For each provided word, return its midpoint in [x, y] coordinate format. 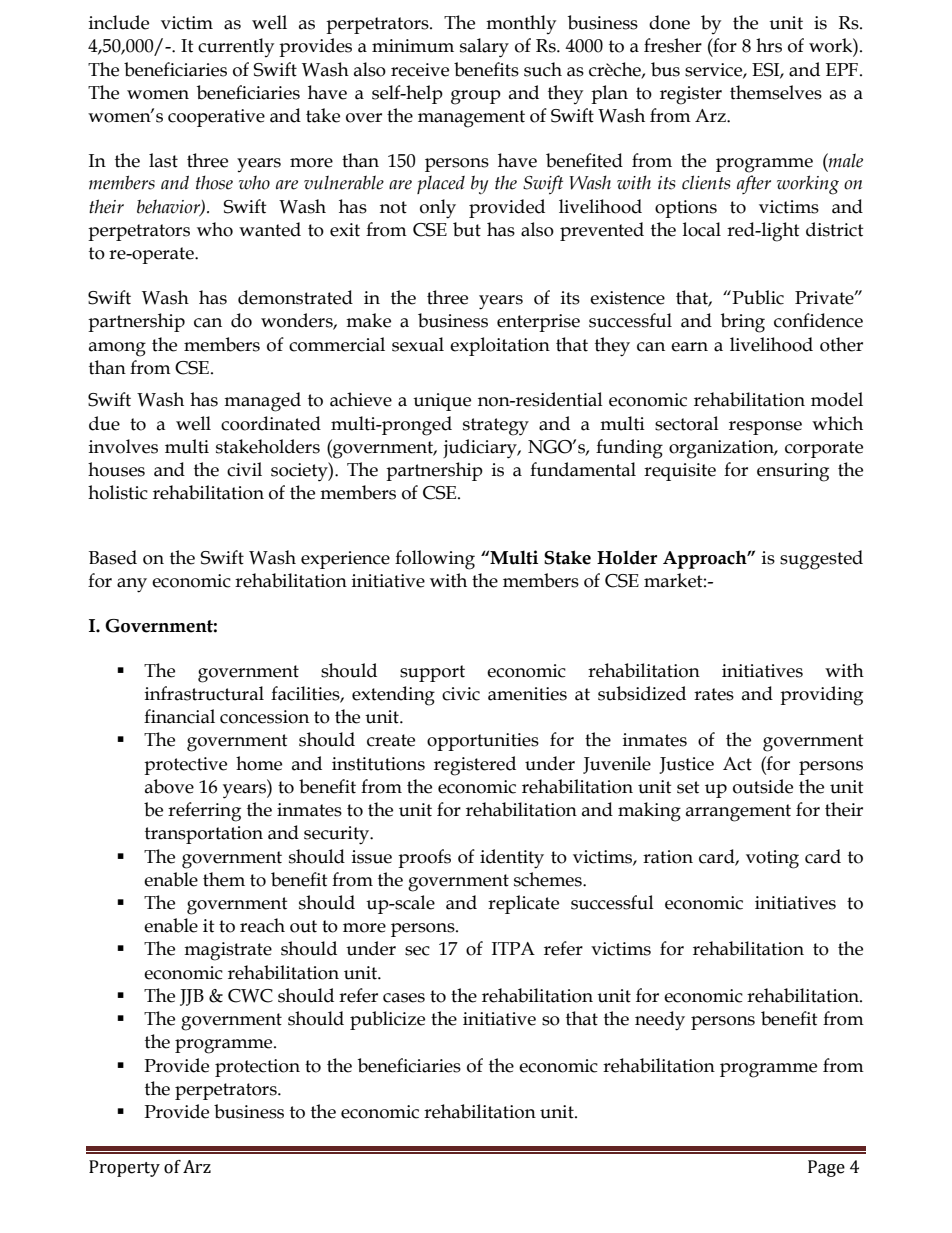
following [435, 560]
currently [236, 47]
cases [404, 998]
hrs [769, 45]
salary [484, 48]
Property [124, 1168]
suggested [821, 560]
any [132, 585]
